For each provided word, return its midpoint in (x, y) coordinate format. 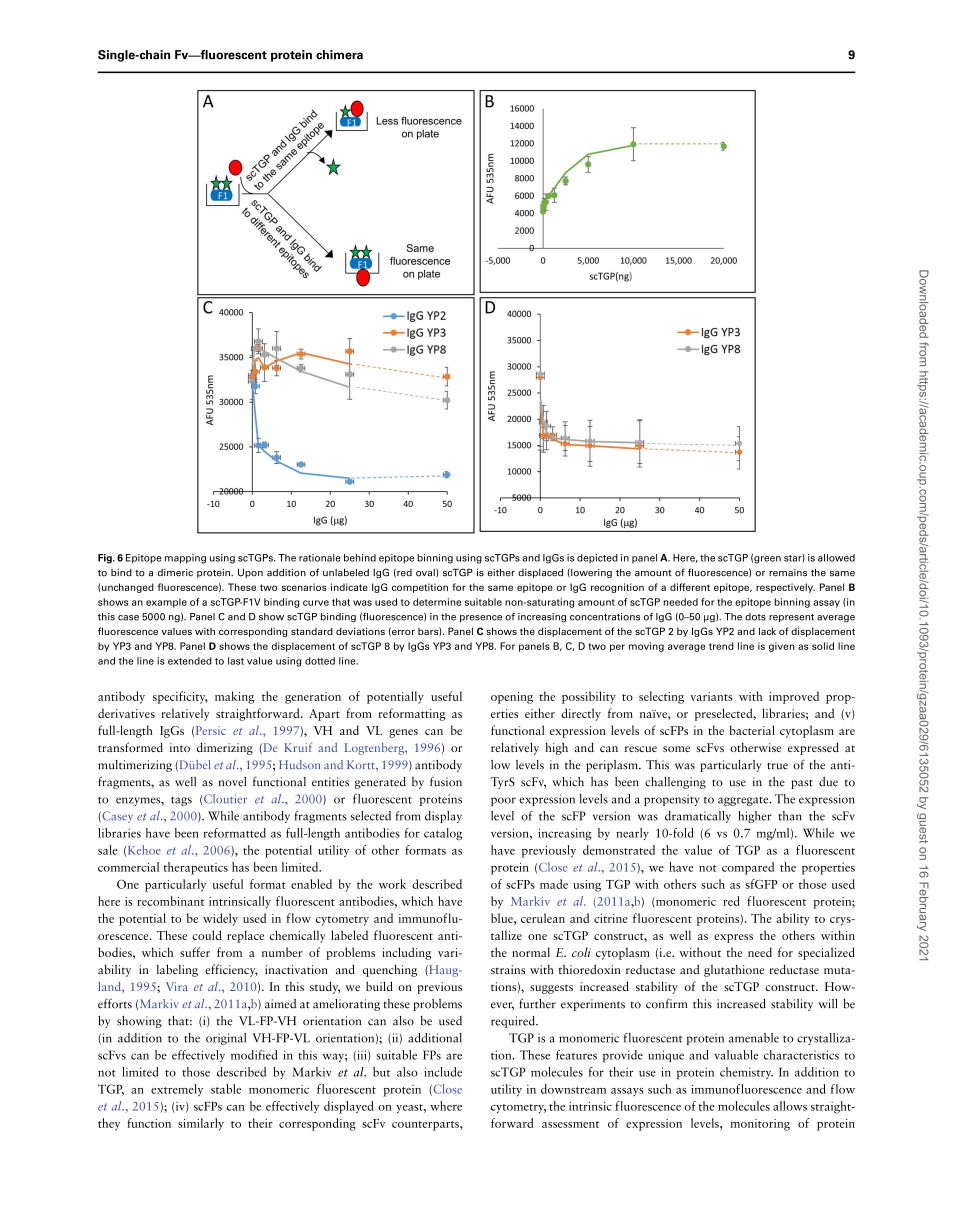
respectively (785, 588)
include (443, 1072)
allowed (836, 558)
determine (437, 602)
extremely (177, 1090)
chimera (339, 55)
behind (360, 558)
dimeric (175, 573)
